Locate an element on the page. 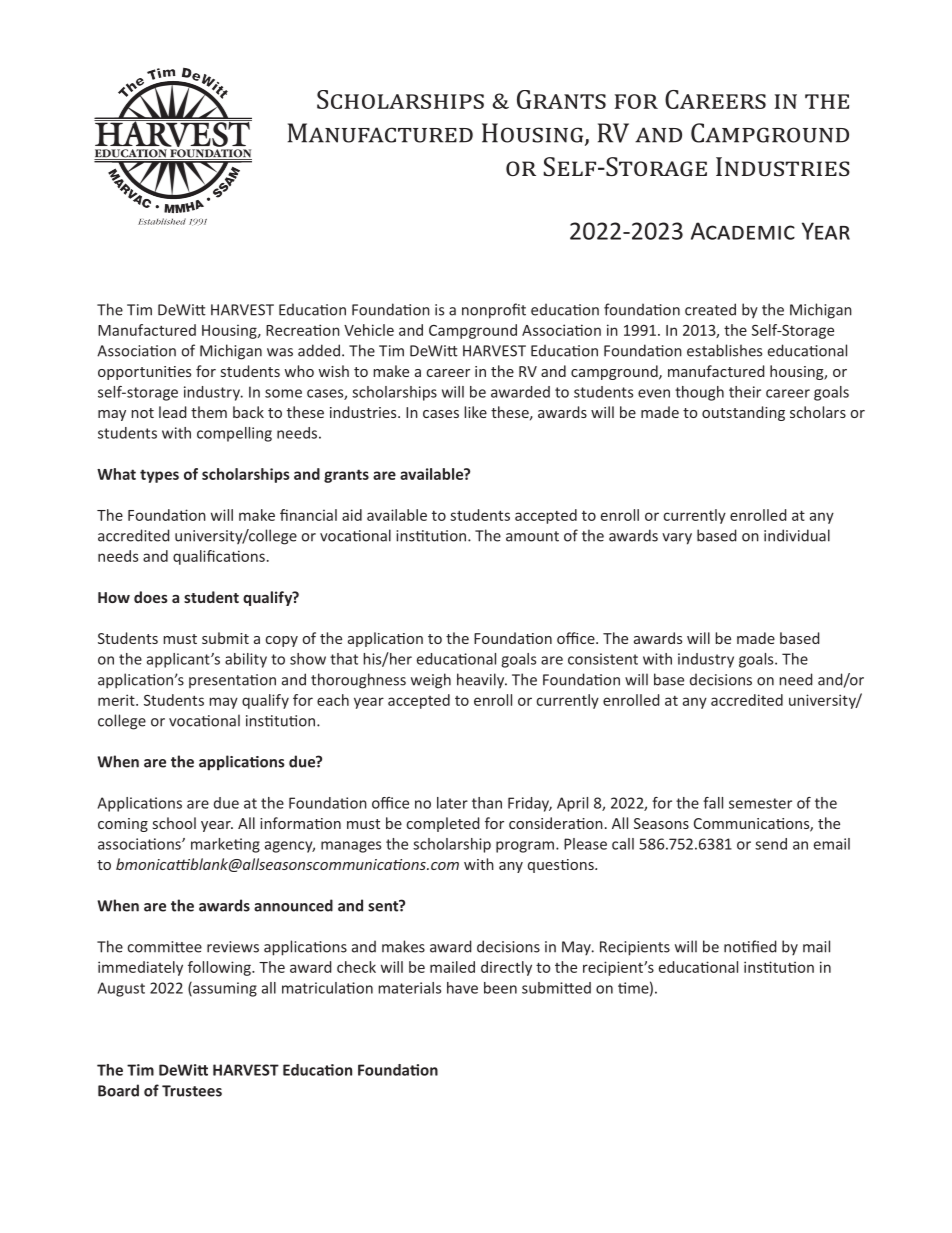 Image resolution: width=952 pixels, height=1233 pixels. completed is located at coordinates (443, 824).
